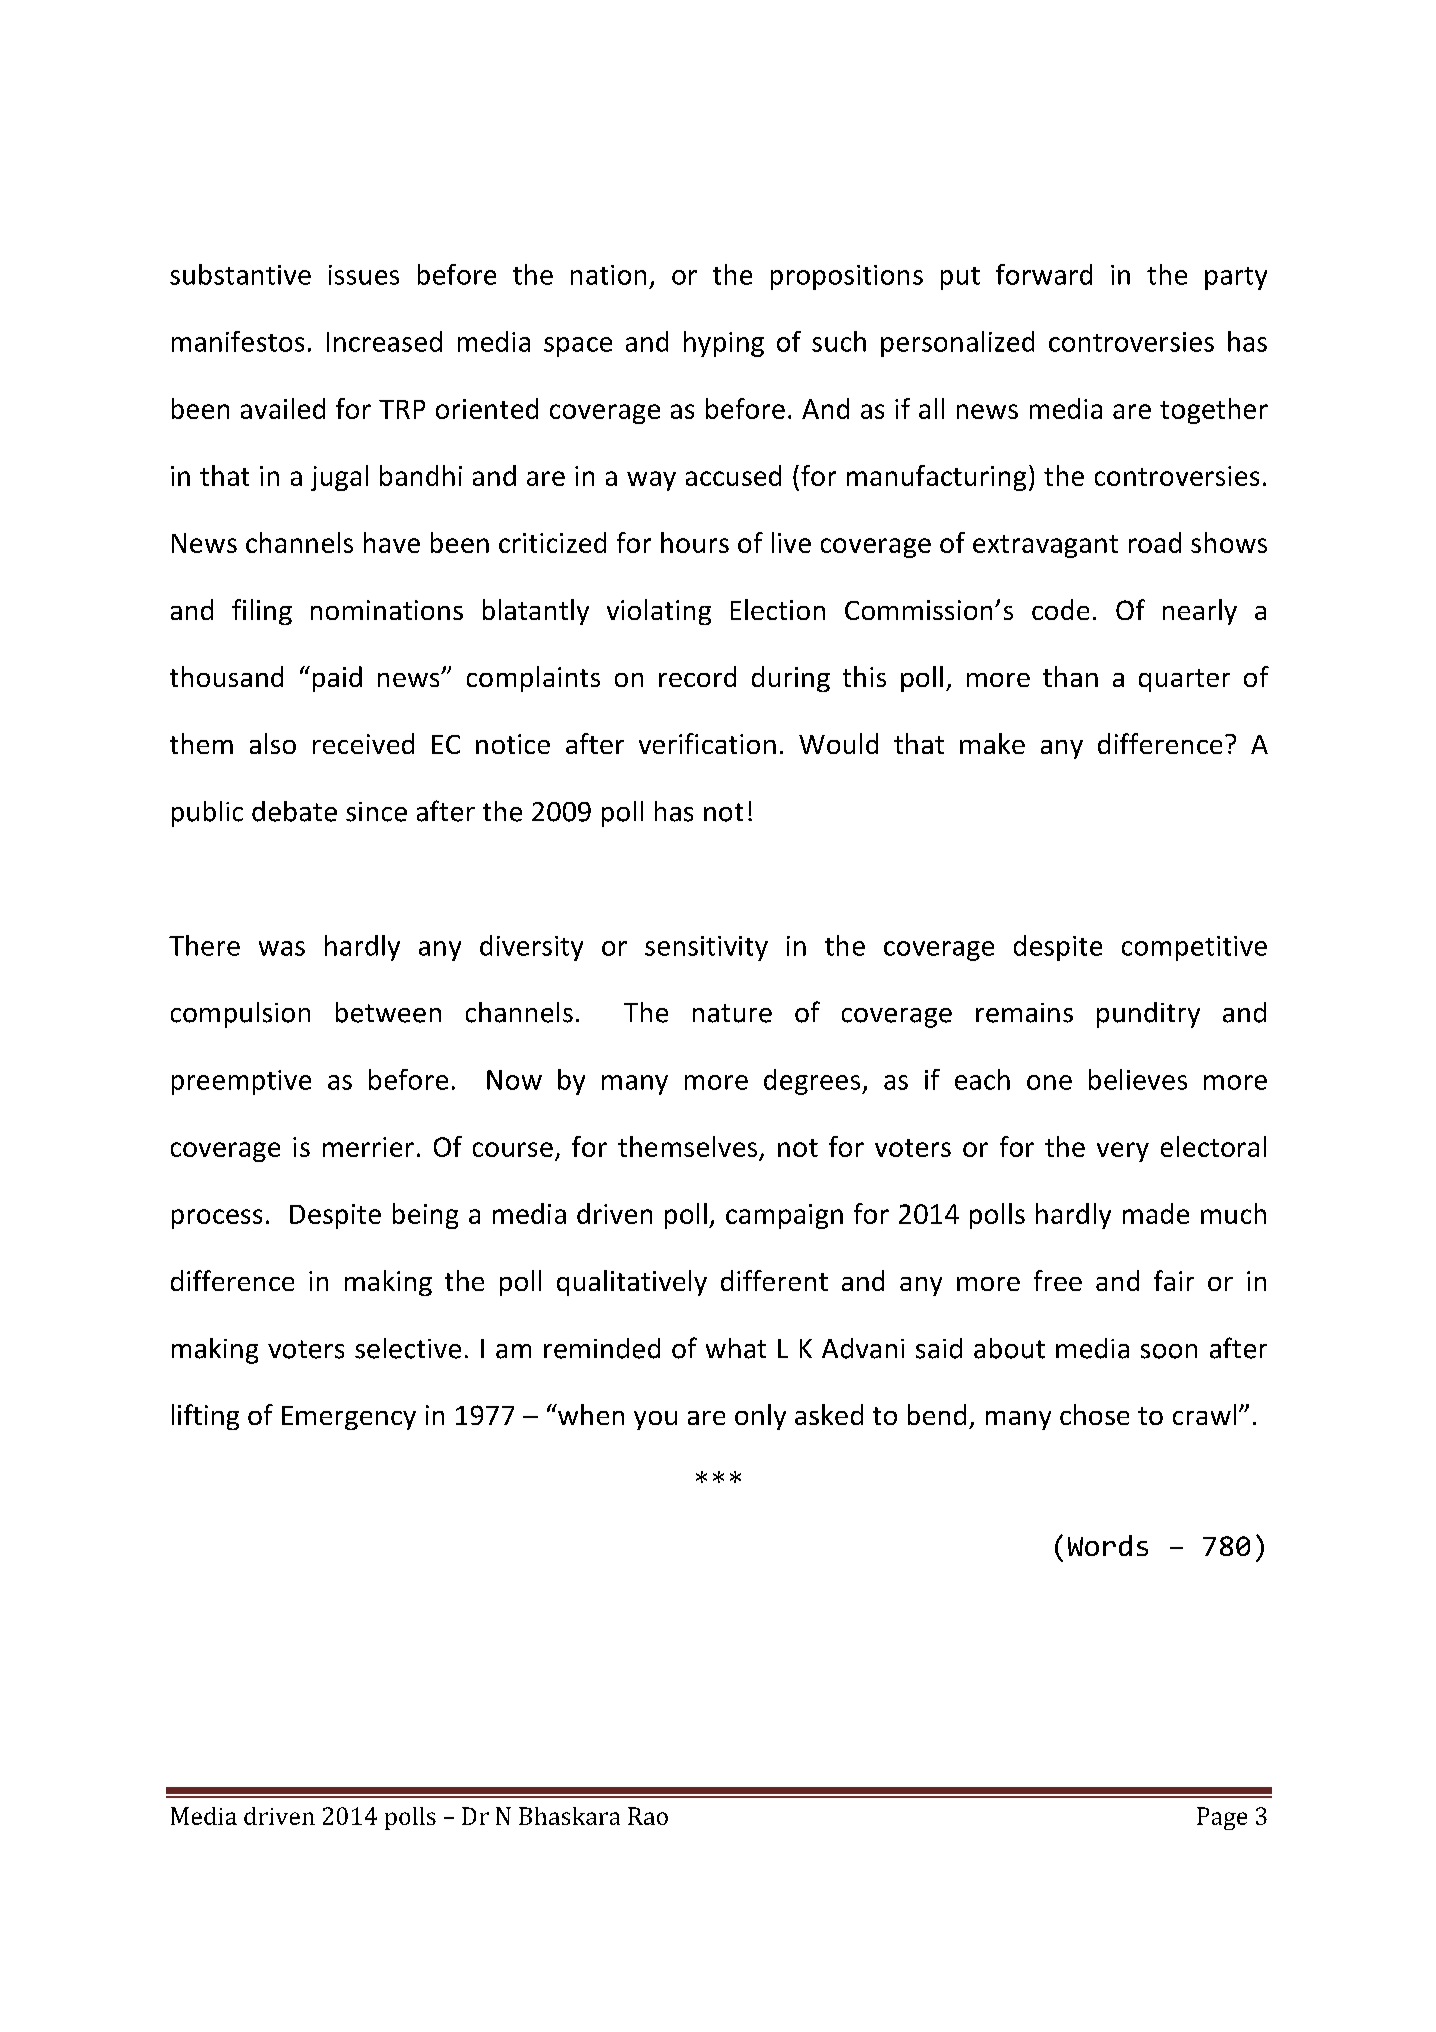 The image size is (1436, 2032). I want to click on Rao, so click(648, 1816).
